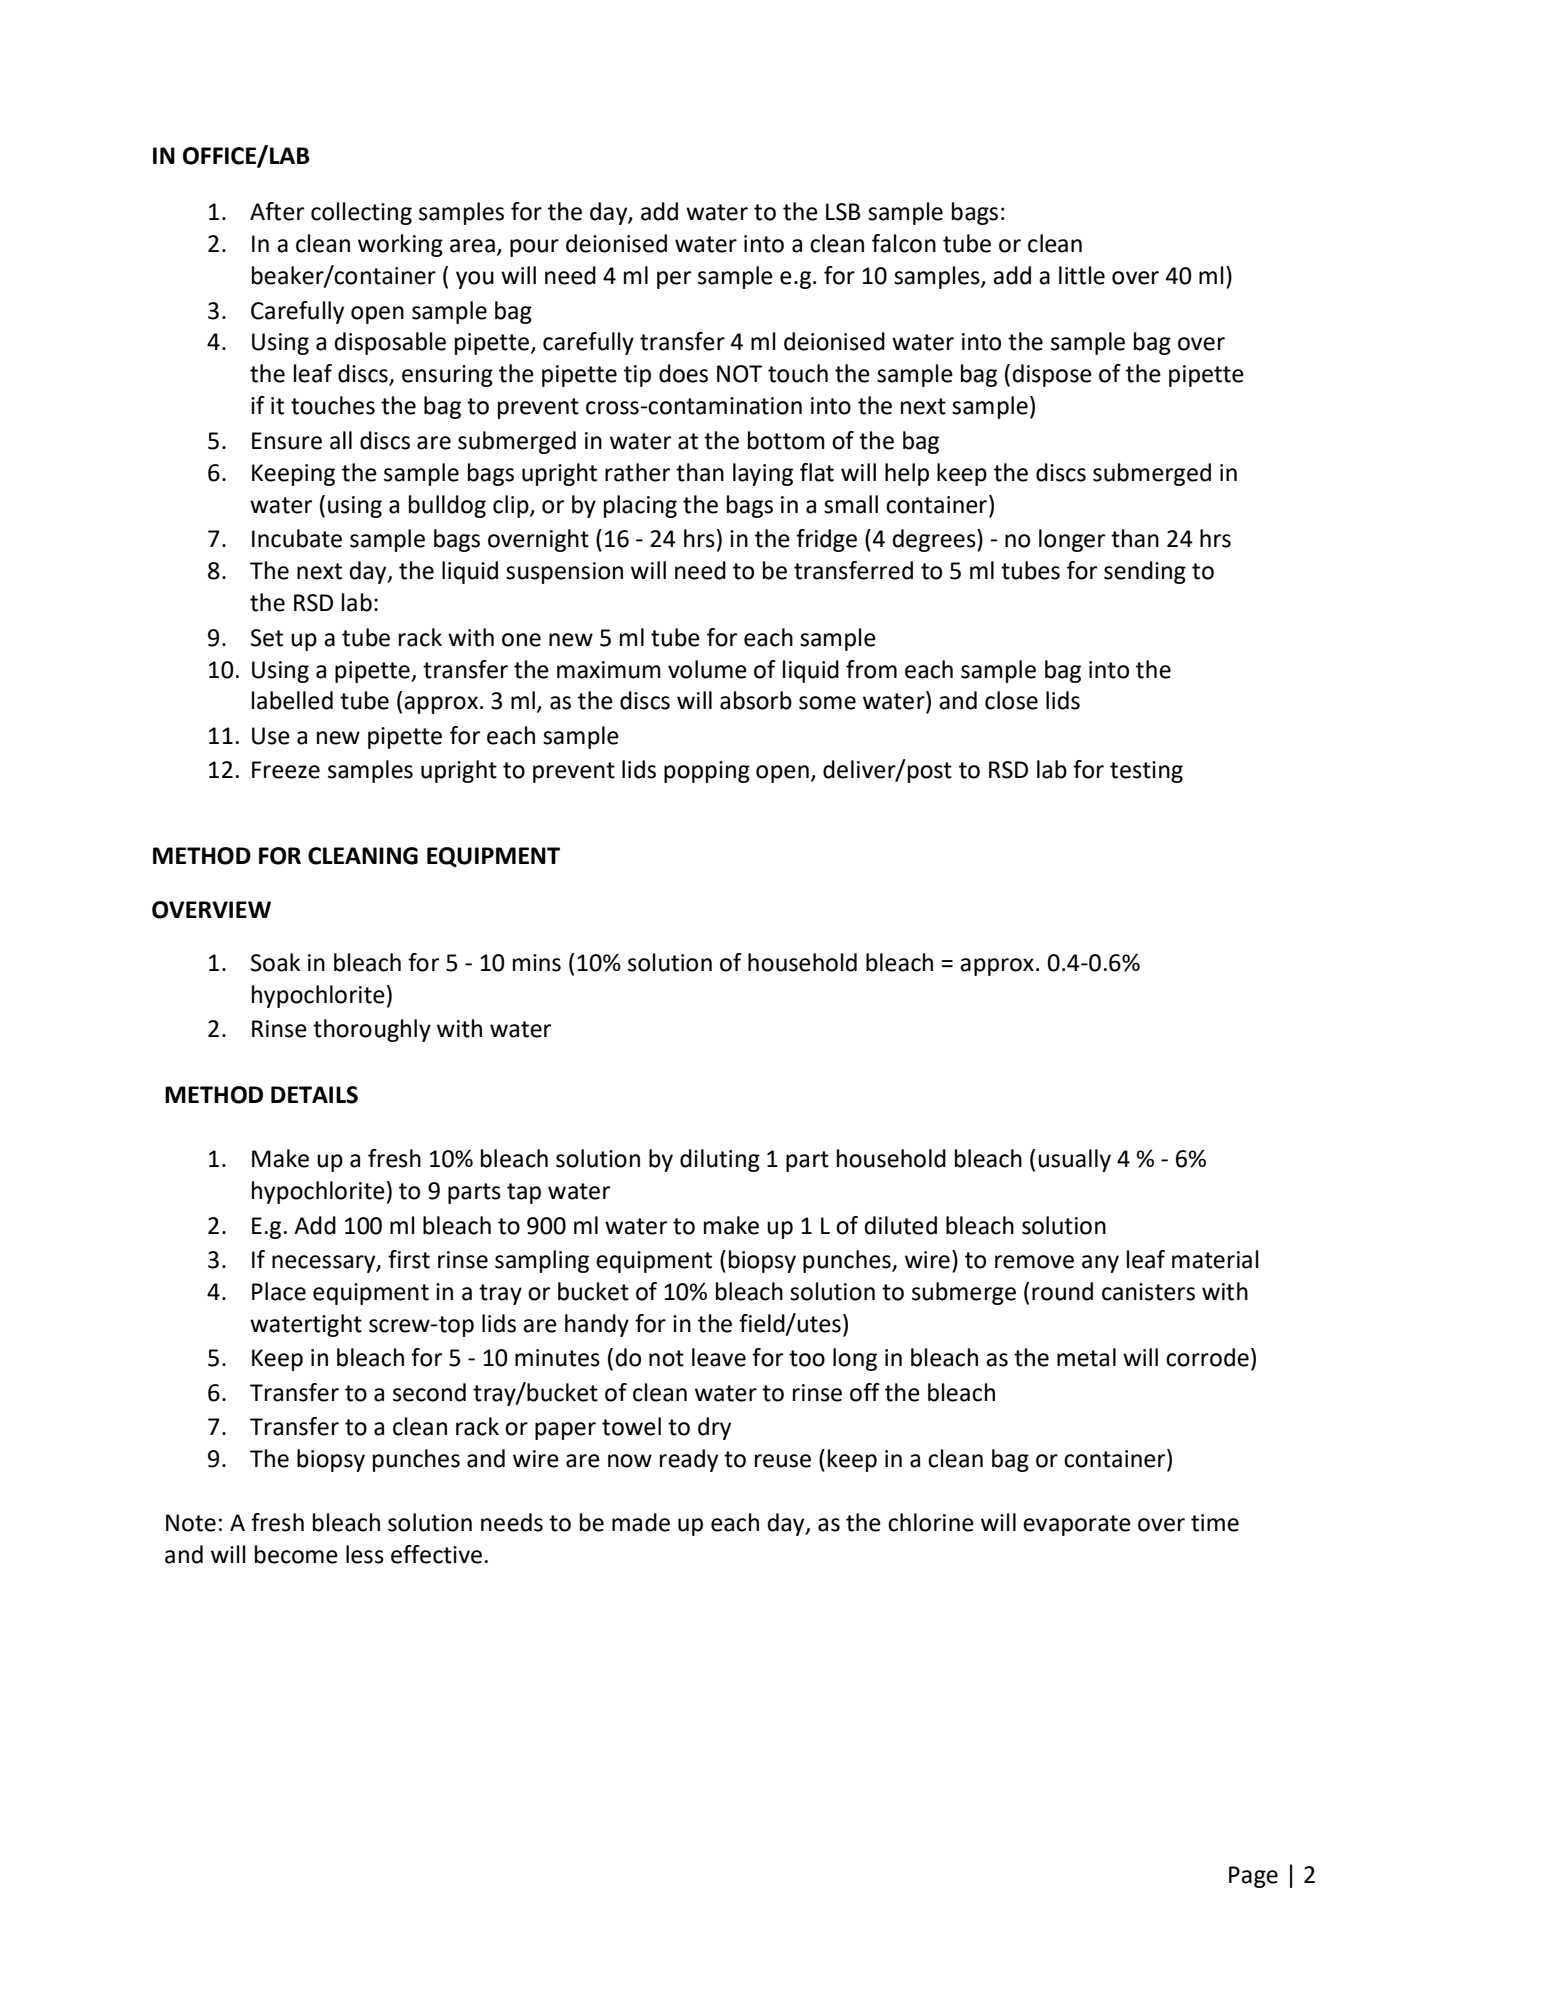 The width and height of the screenshot is (1552, 2008). What do you see at coordinates (1253, 1877) in the screenshot?
I see `Page` at bounding box center [1253, 1877].
